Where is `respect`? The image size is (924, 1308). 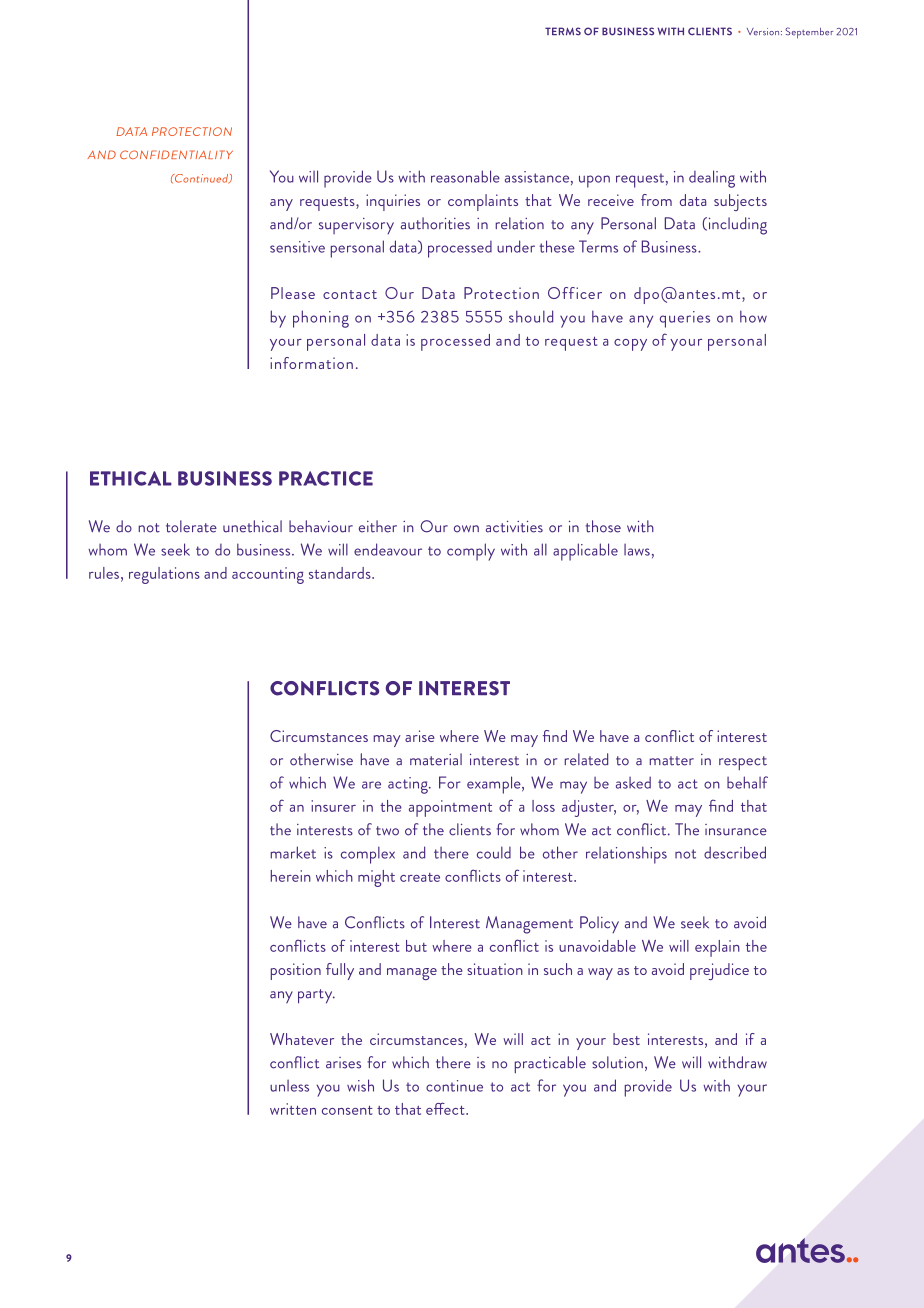
respect is located at coordinates (743, 763).
